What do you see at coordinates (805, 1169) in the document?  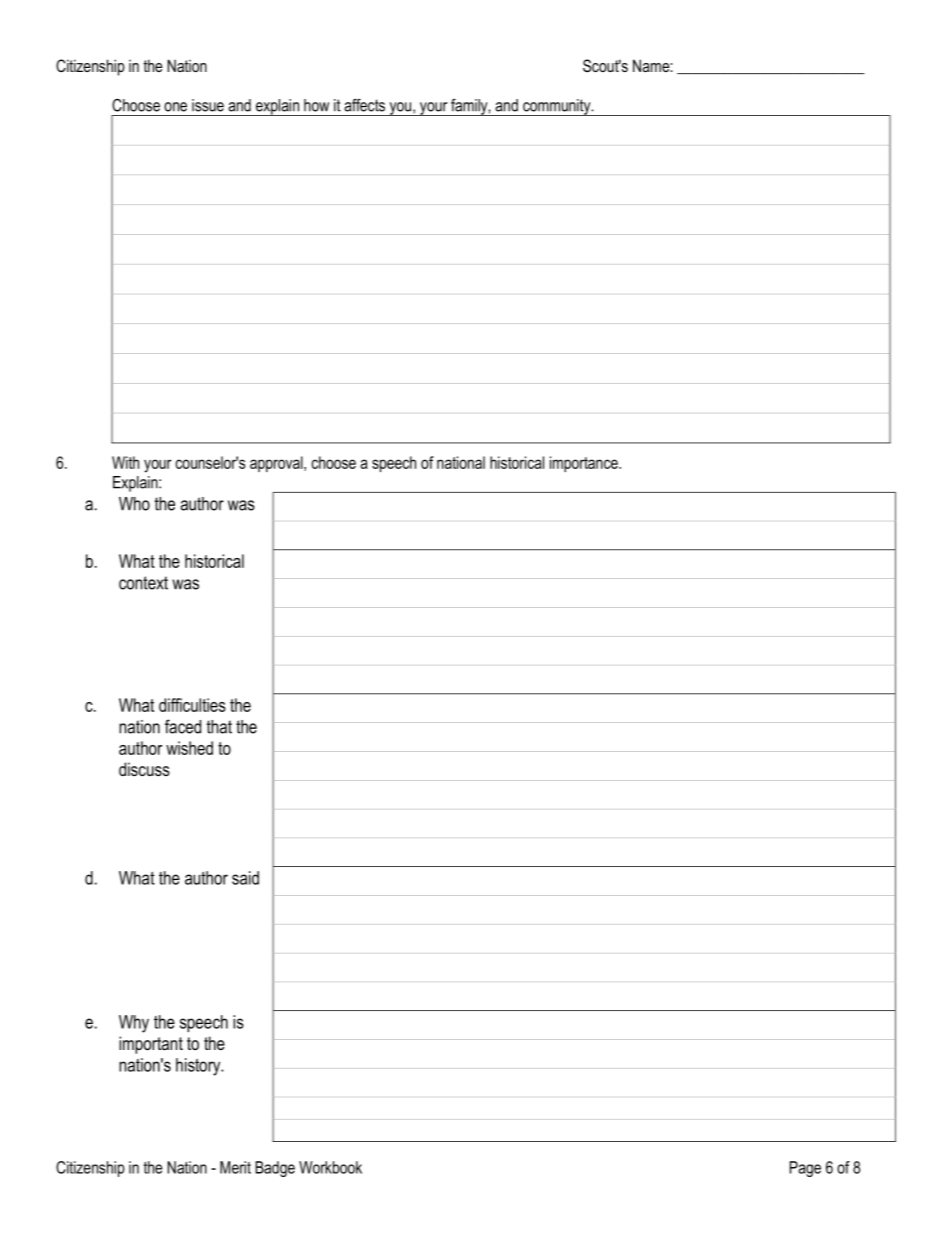 I see `Page` at bounding box center [805, 1169].
